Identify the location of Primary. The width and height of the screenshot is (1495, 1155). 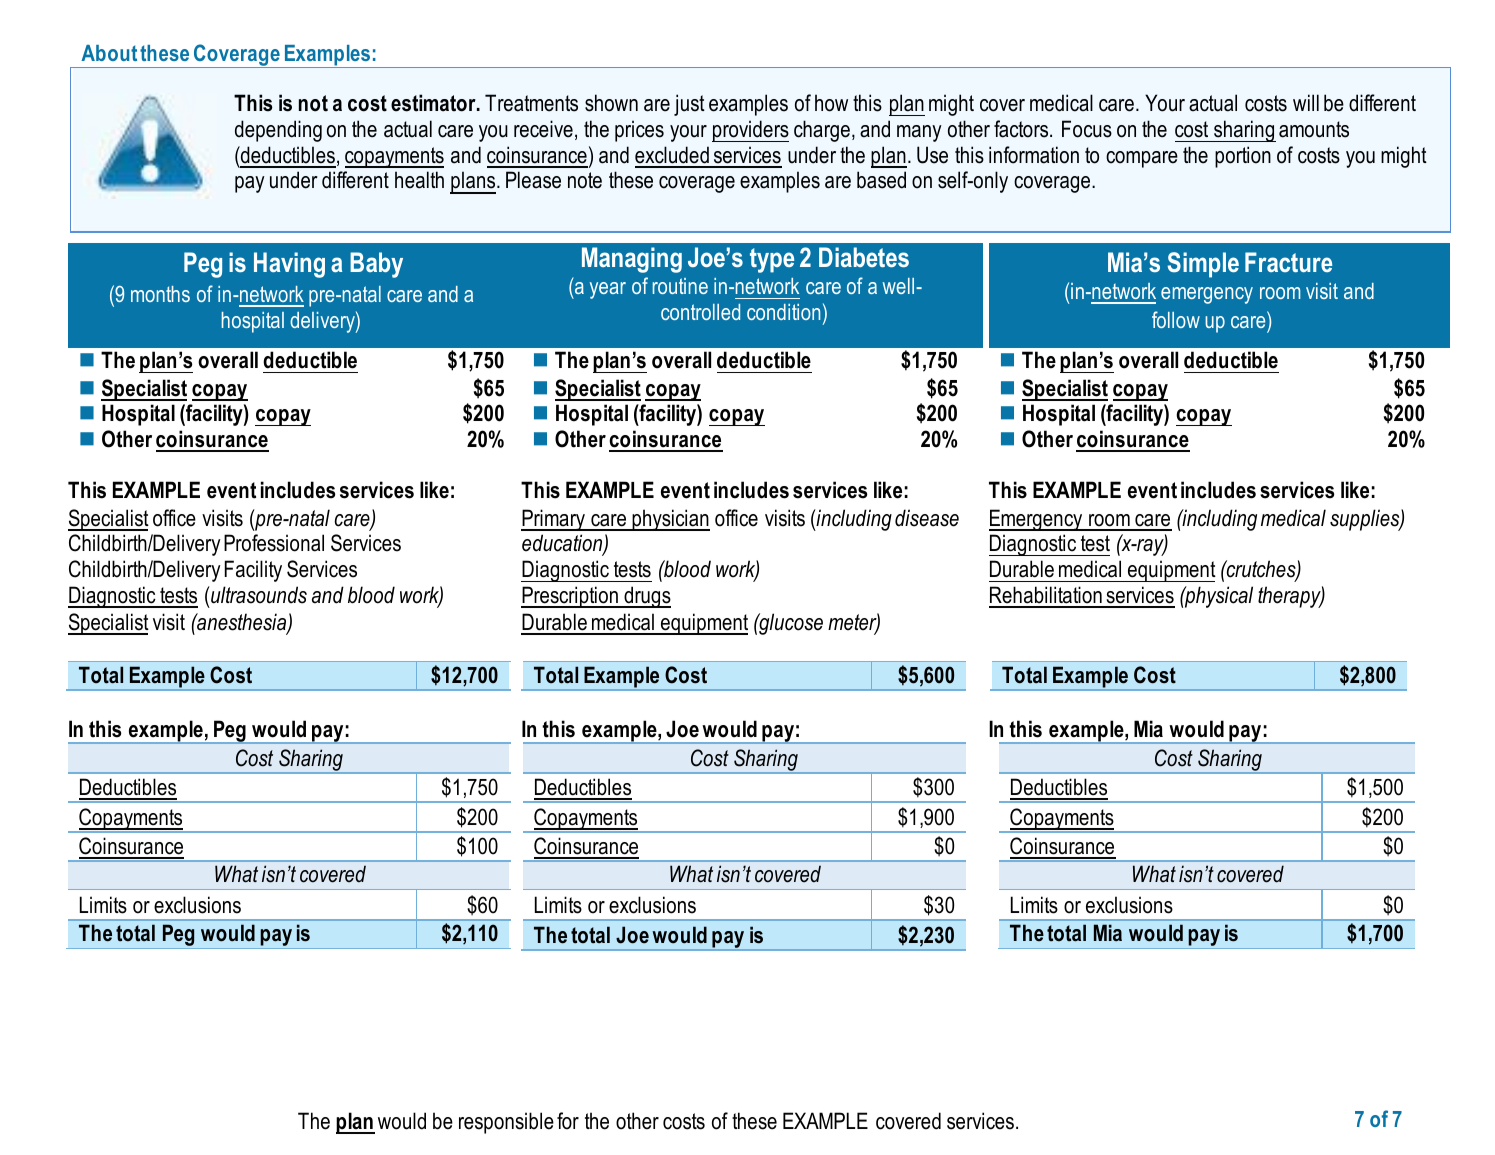
(554, 520).
